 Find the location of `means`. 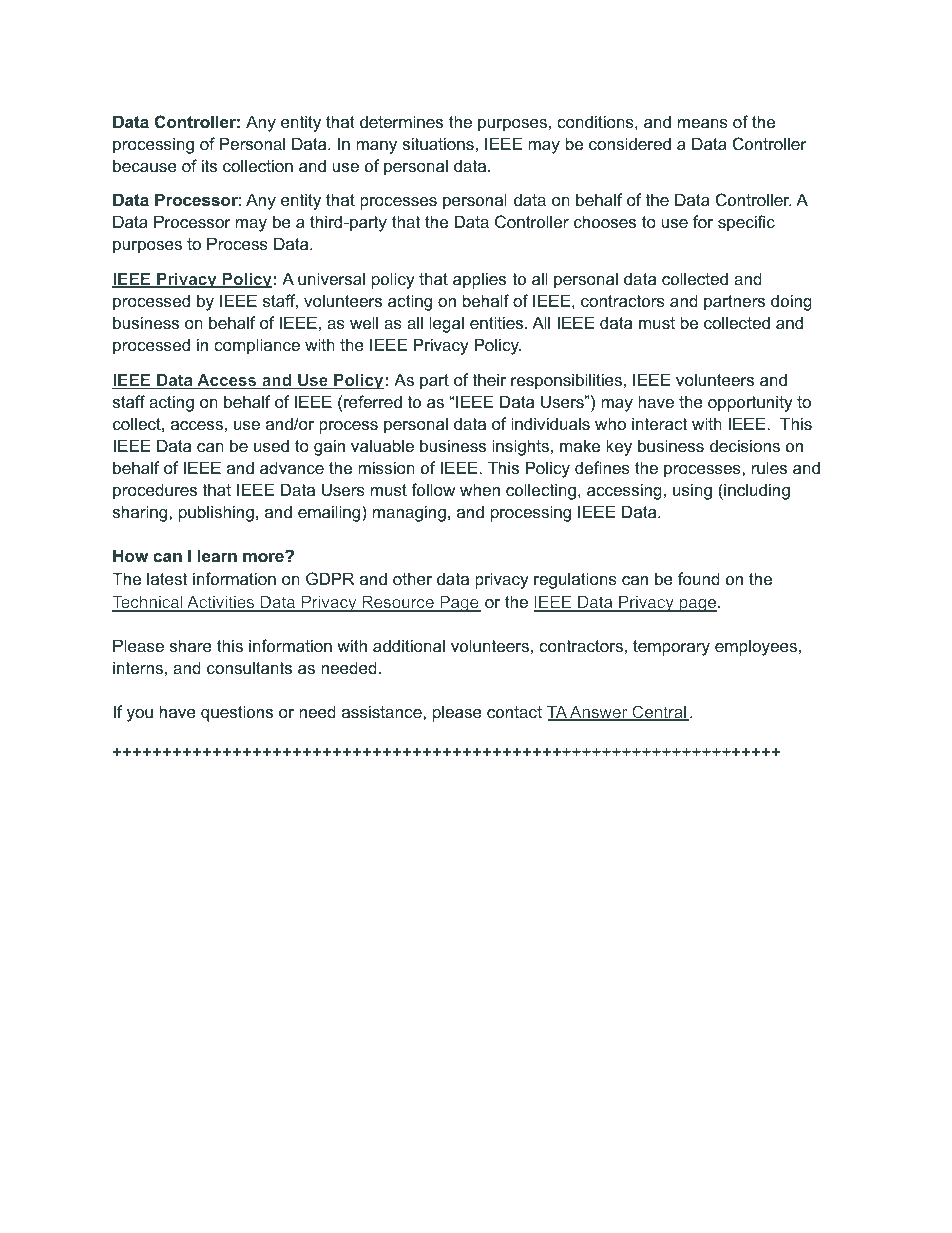

means is located at coordinates (703, 123).
